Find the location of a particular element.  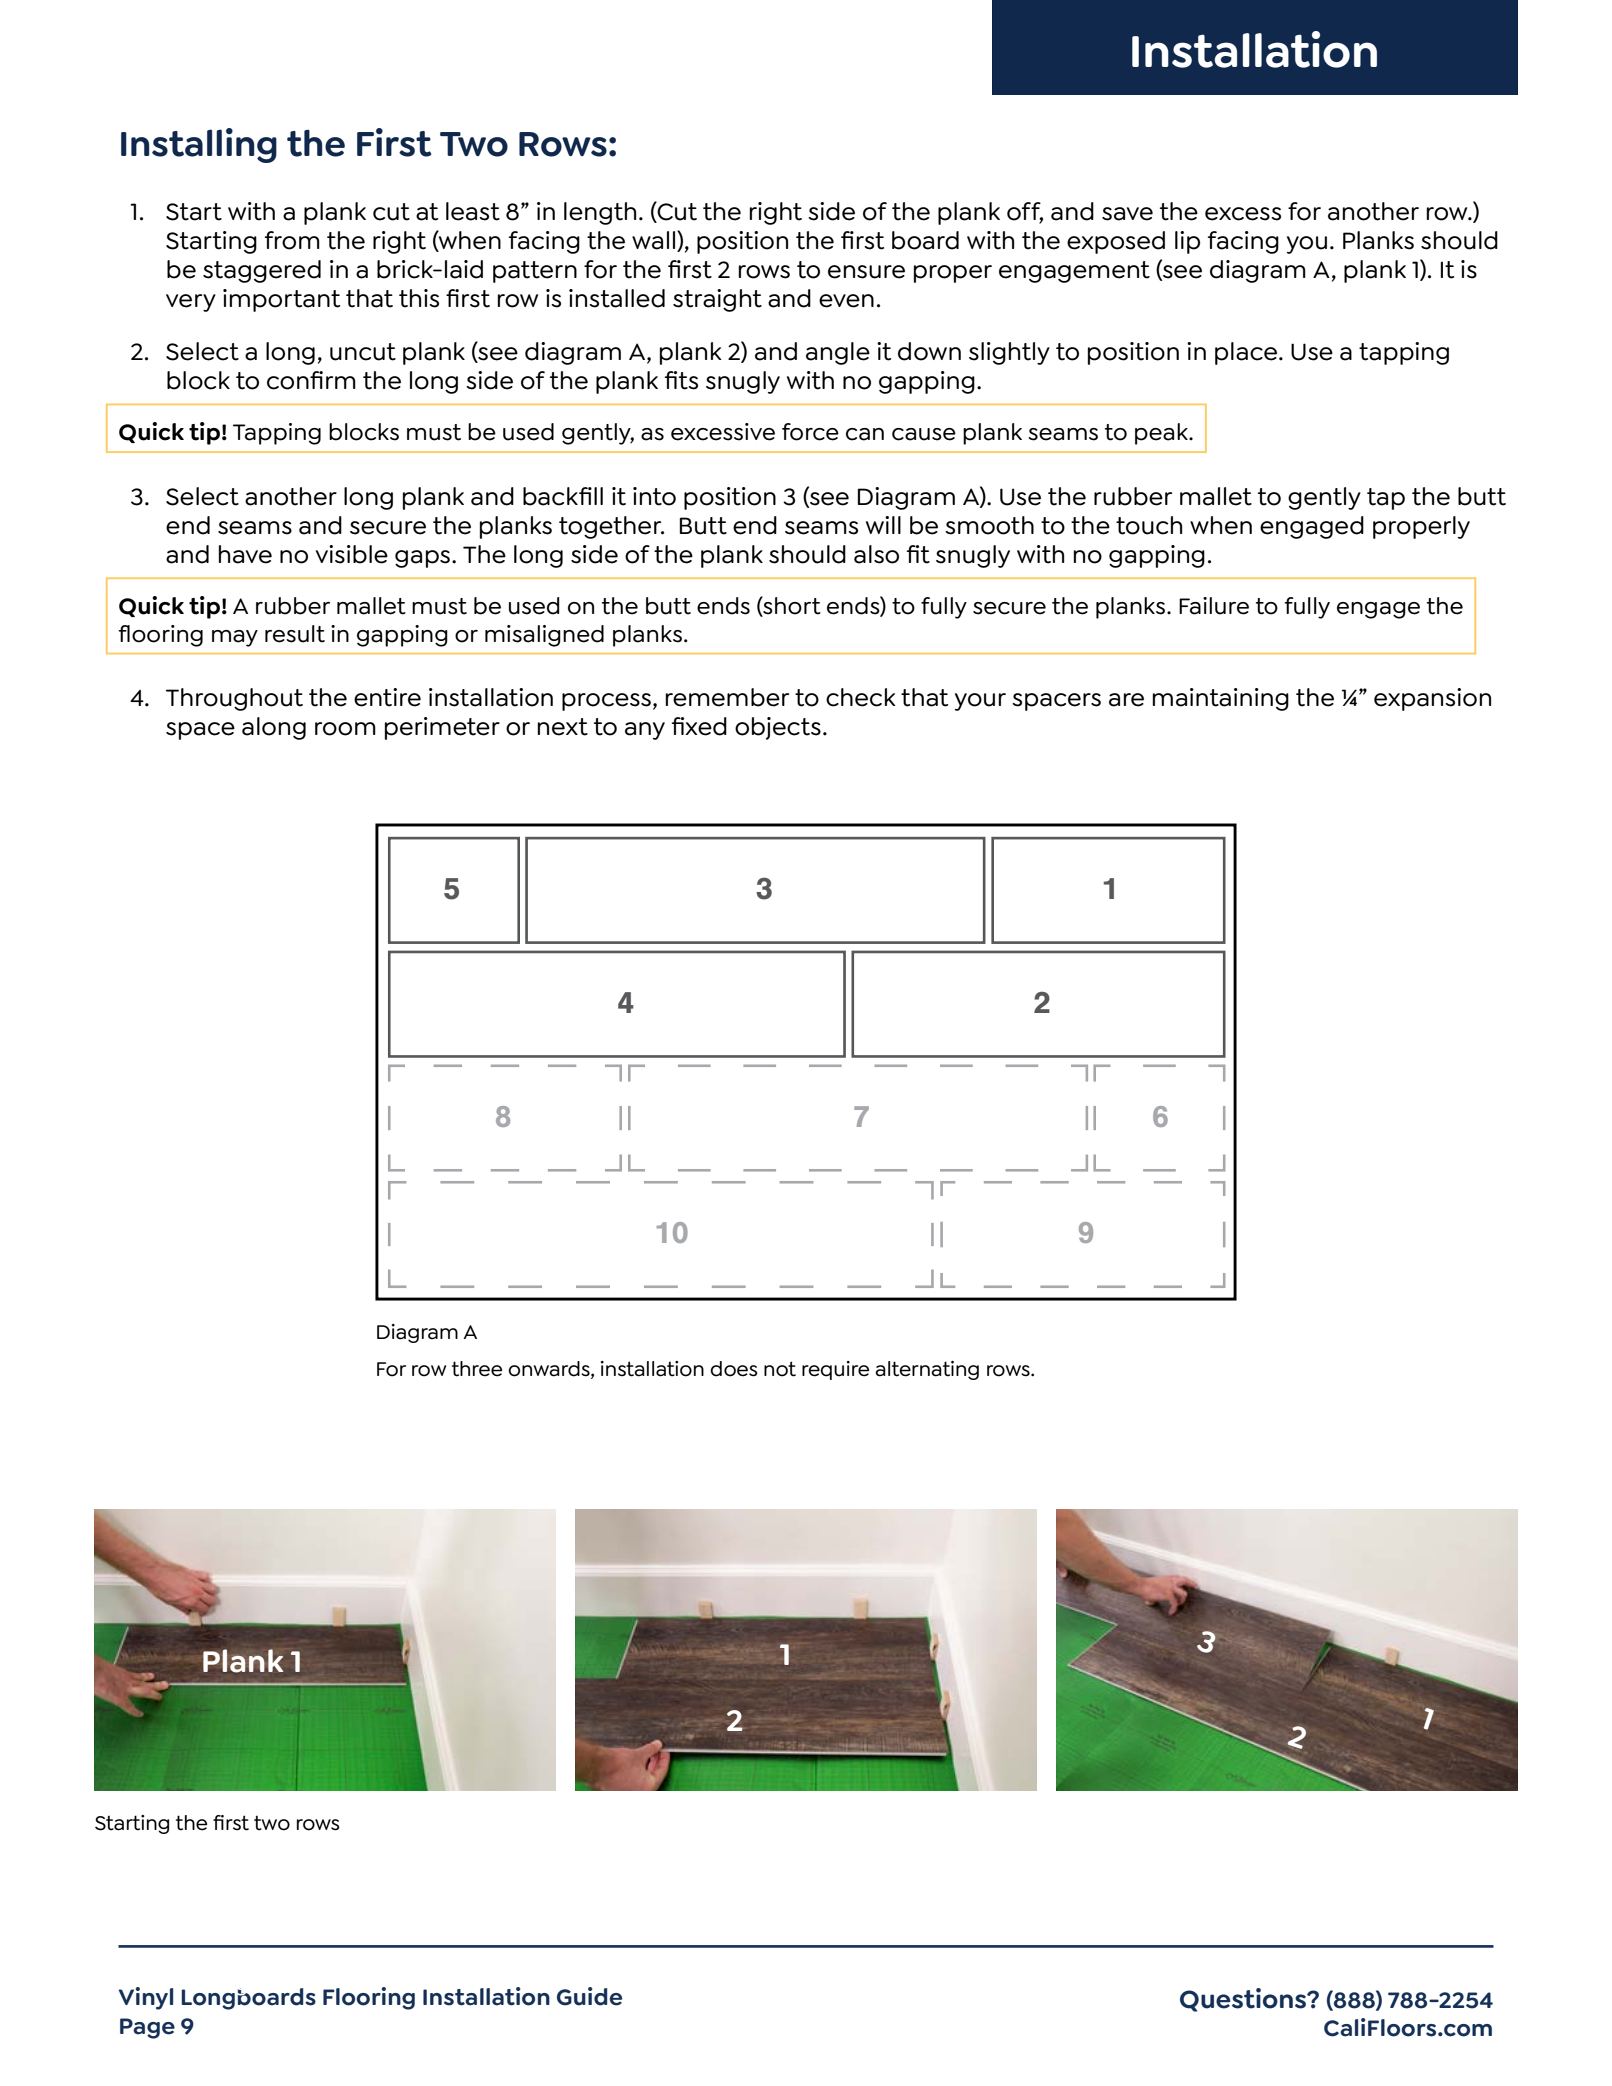

lip is located at coordinates (1187, 242).
